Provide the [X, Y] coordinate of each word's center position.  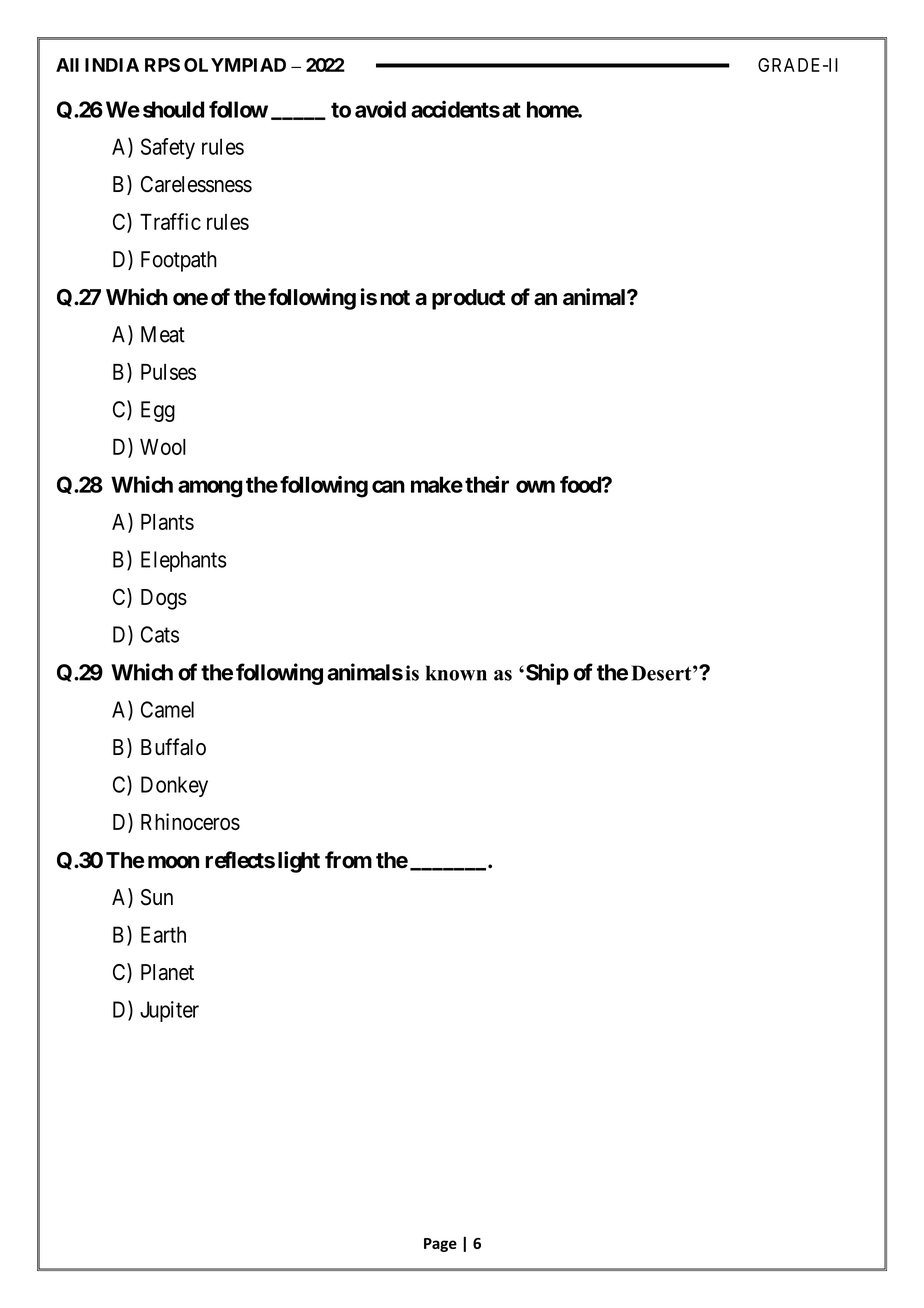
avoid [380, 109]
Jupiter [169, 1011]
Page [440, 1245]
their [487, 484]
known [456, 673]
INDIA [112, 65]
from [348, 860]
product [468, 299]
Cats [160, 634]
